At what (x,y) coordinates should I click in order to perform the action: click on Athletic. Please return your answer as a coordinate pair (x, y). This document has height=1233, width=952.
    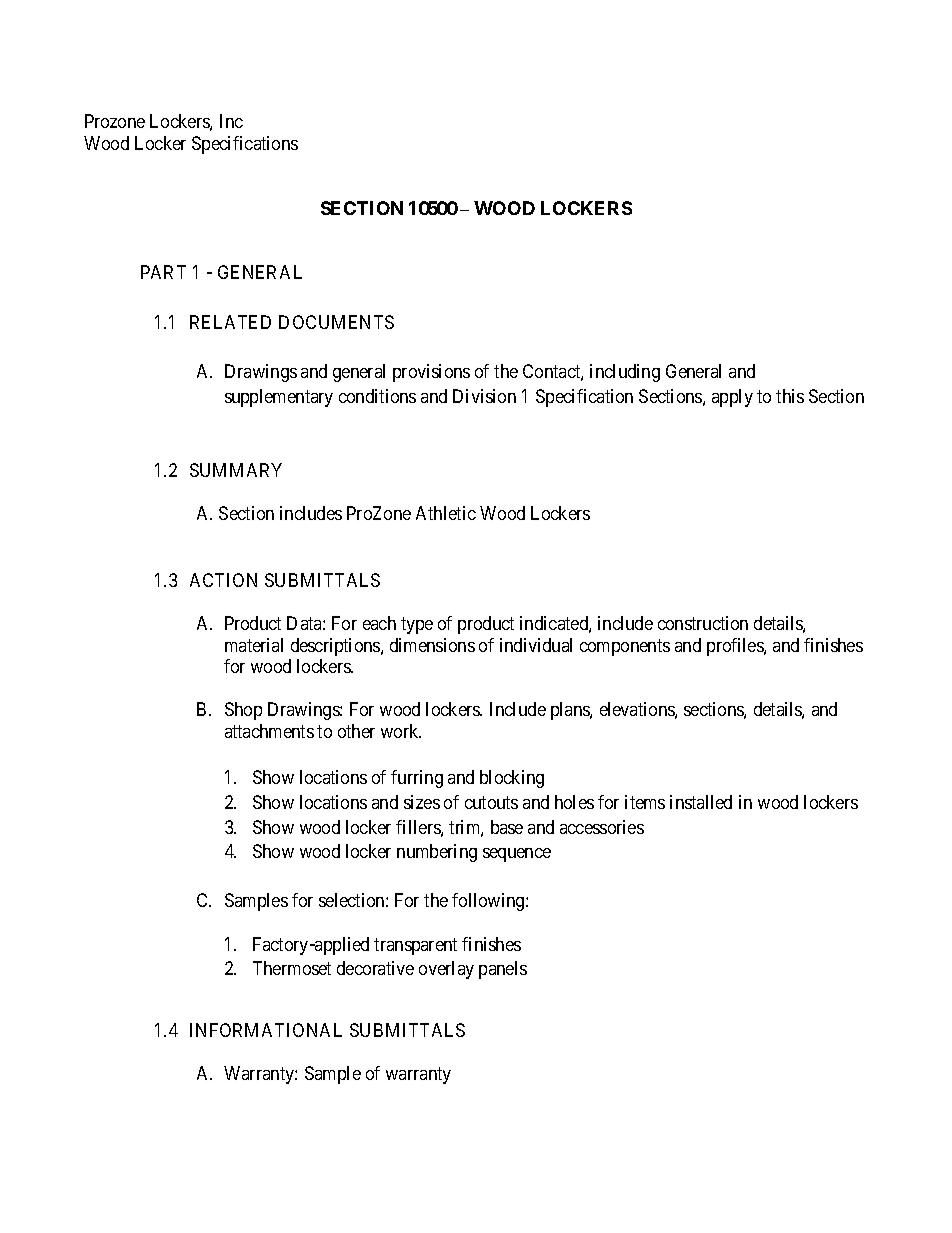
    Looking at the image, I should click on (446, 513).
